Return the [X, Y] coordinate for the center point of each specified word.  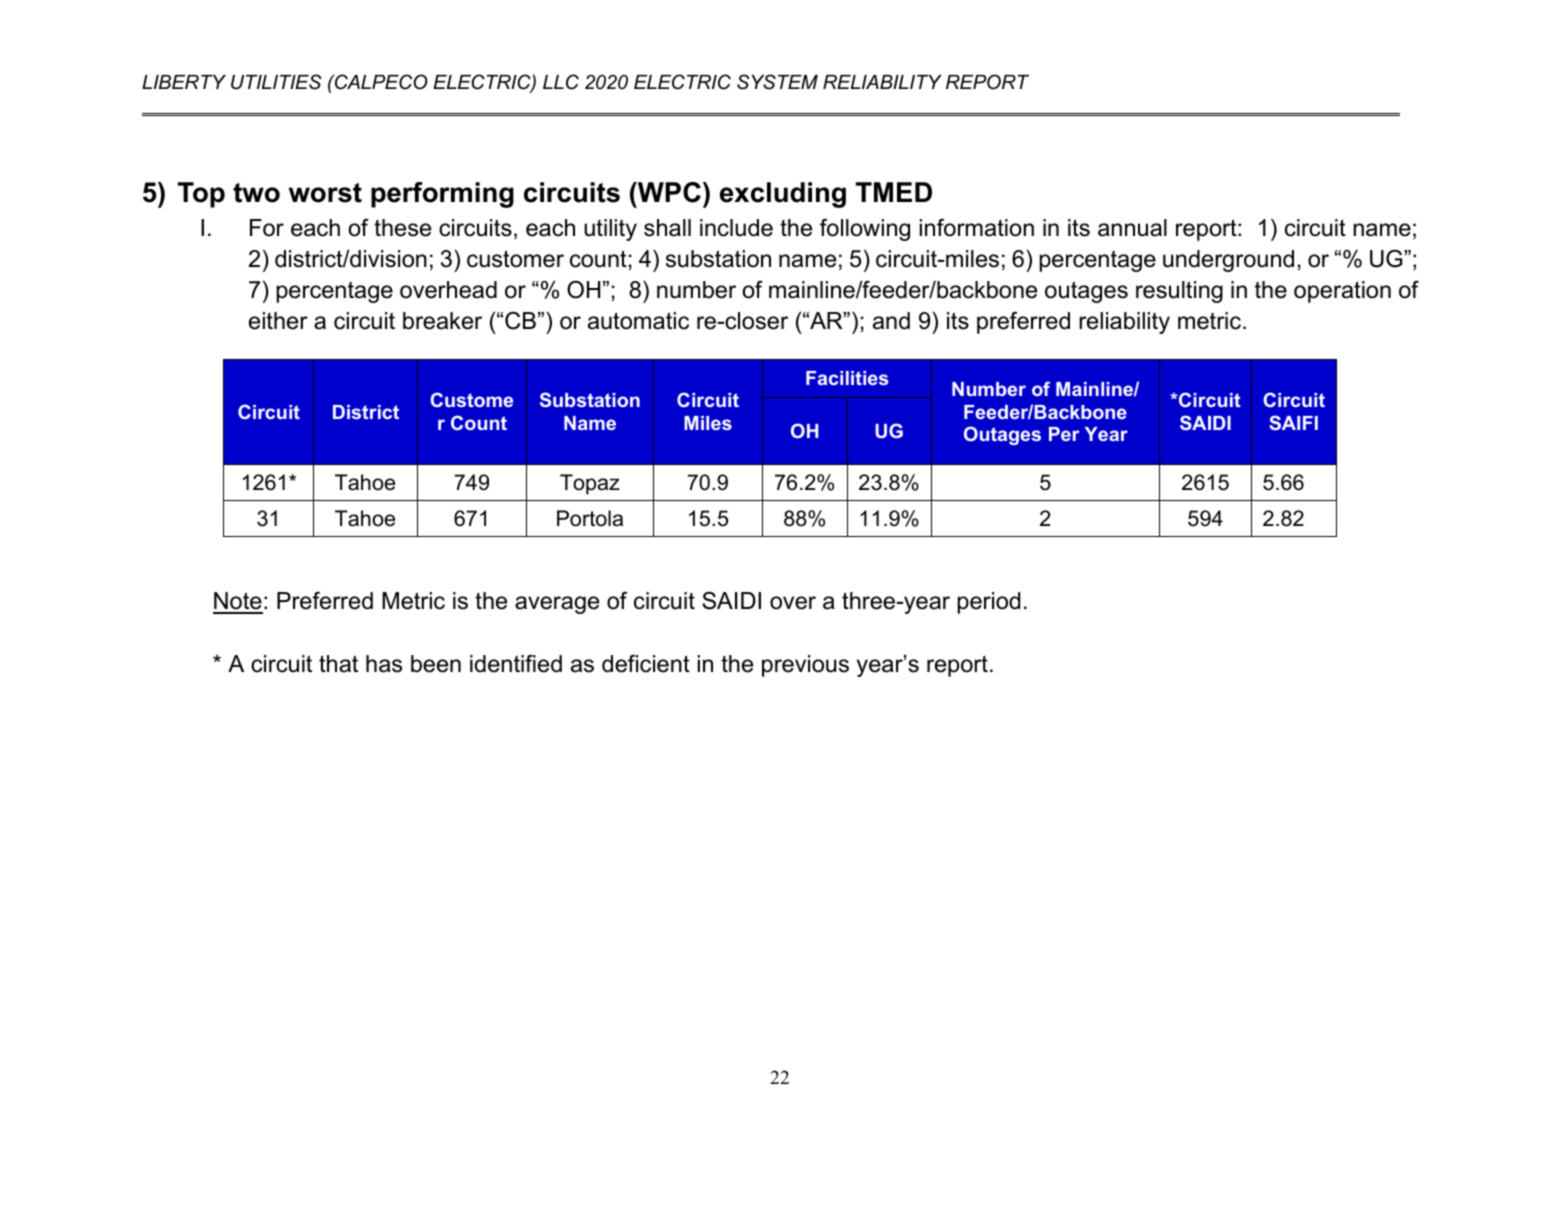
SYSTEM [777, 82]
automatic [638, 321]
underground [1228, 261]
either [278, 321]
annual [1132, 228]
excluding [783, 195]
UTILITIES [276, 82]
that [338, 664]
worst [325, 193]
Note [238, 602]
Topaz [590, 484]
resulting [1179, 292]
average [557, 605]
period [988, 603]
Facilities [847, 378]
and [891, 321]
